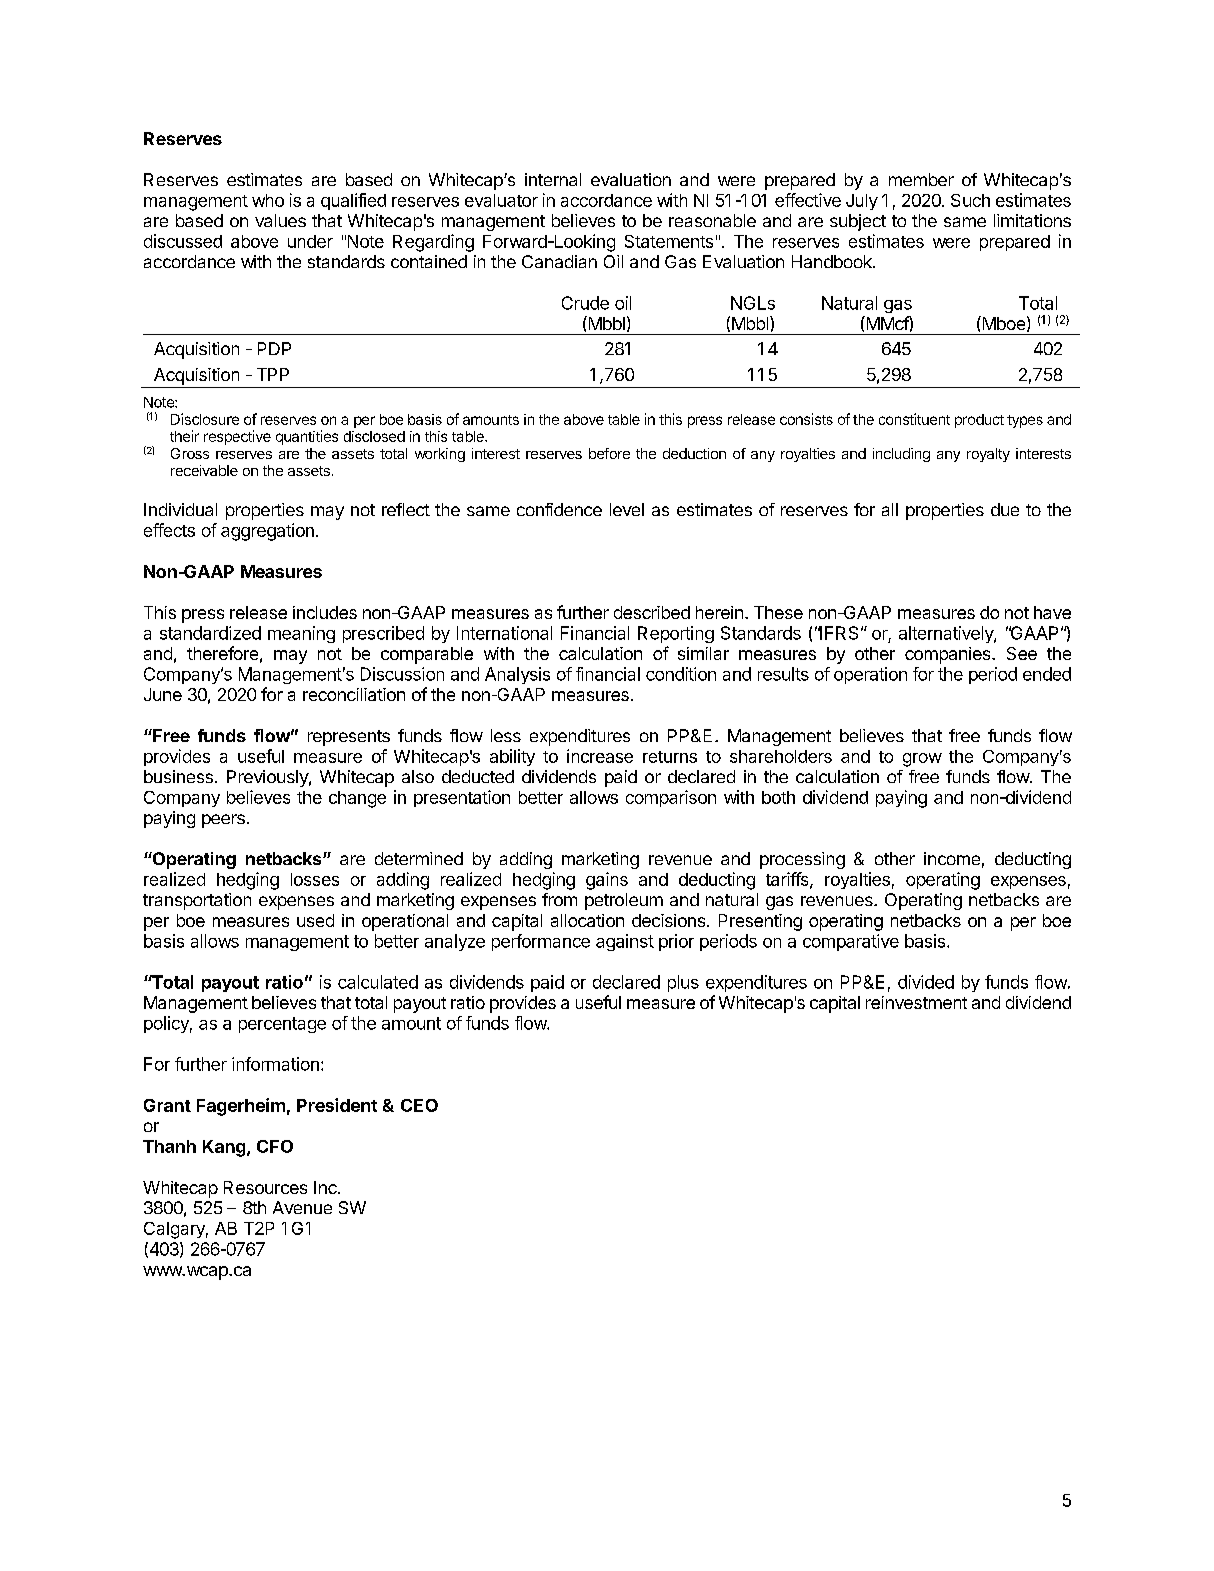 The width and height of the document is (1214, 1571). I want to click on who, so click(268, 200).
